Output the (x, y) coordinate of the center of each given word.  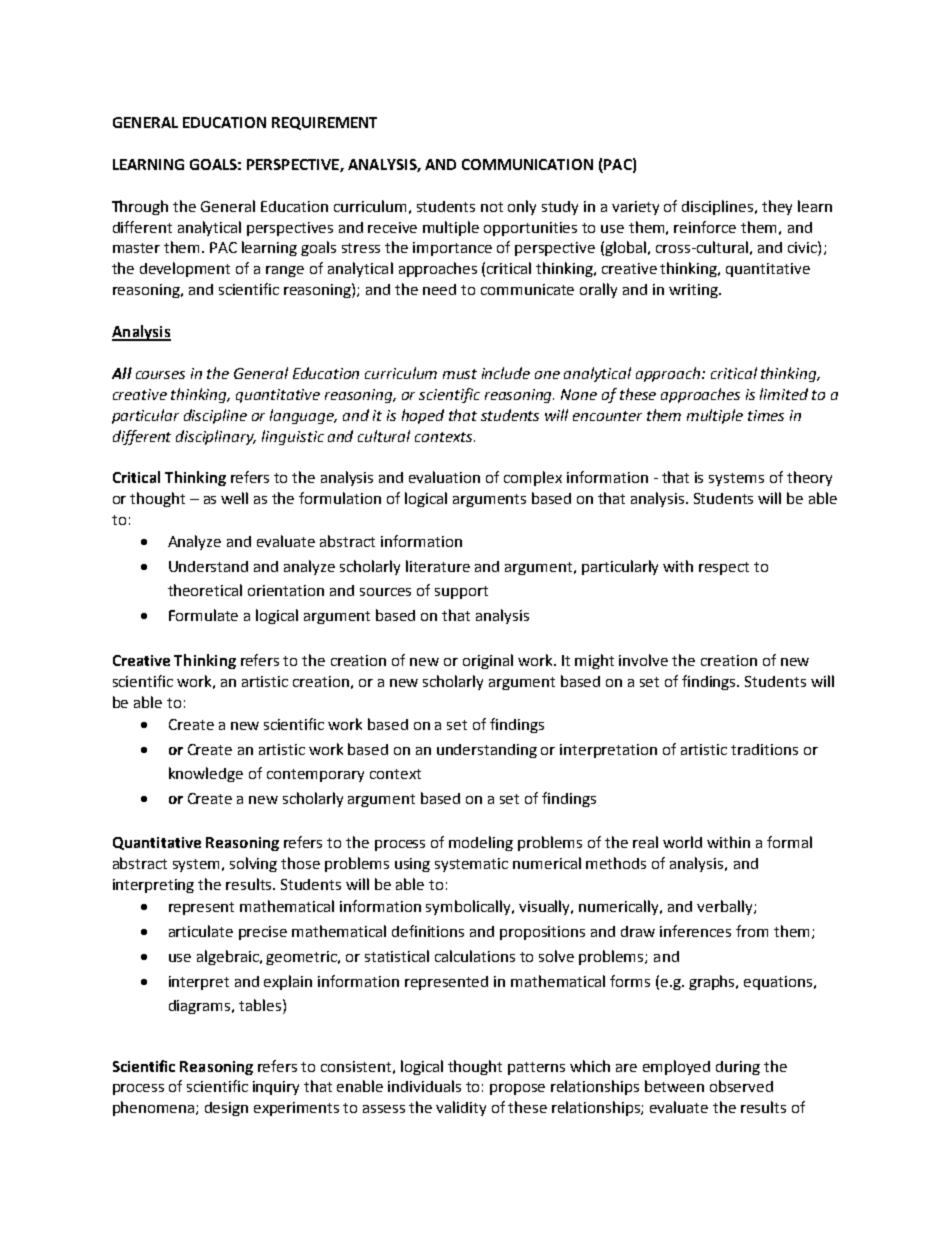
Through (140, 207)
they (777, 207)
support (461, 592)
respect (724, 568)
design (226, 1109)
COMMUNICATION (527, 164)
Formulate (203, 615)
